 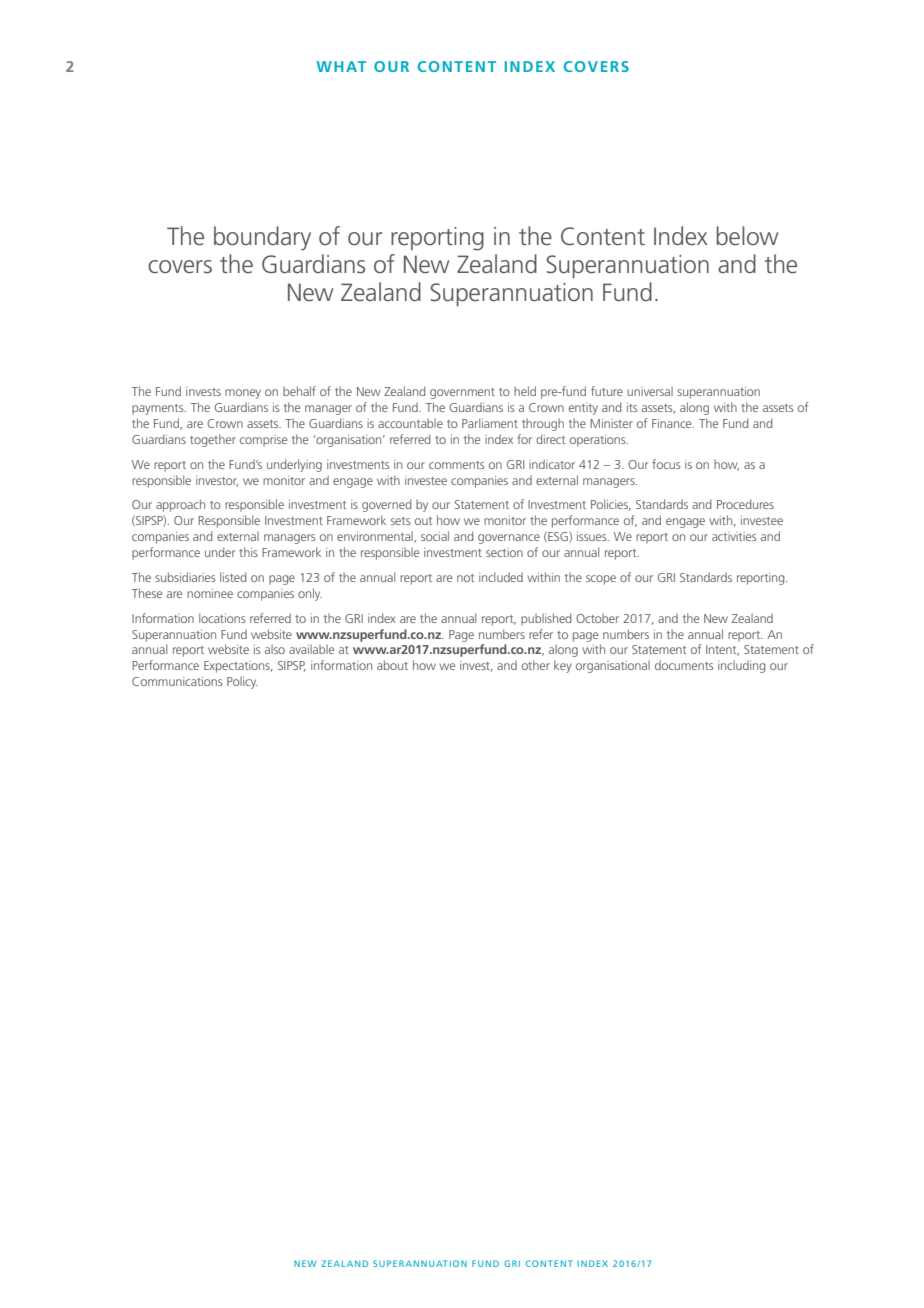 What do you see at coordinates (748, 236) in the page?
I see `below` at bounding box center [748, 236].
